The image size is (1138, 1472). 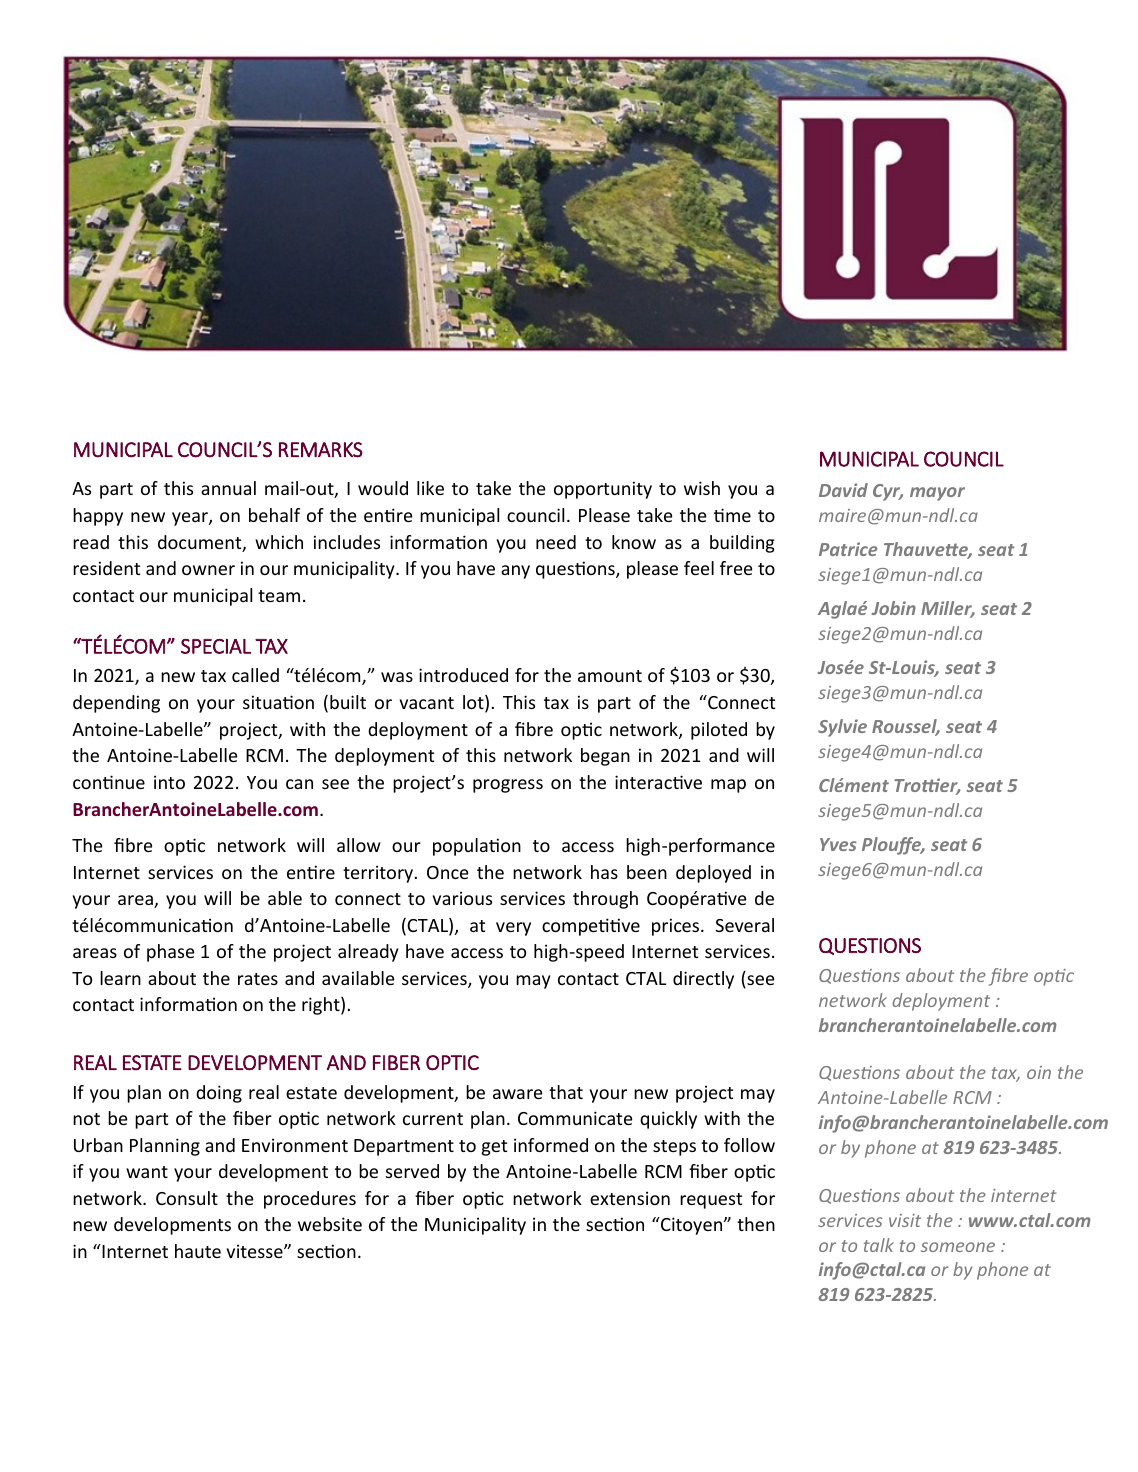 What do you see at coordinates (169, 782) in the document?
I see `into` at bounding box center [169, 782].
